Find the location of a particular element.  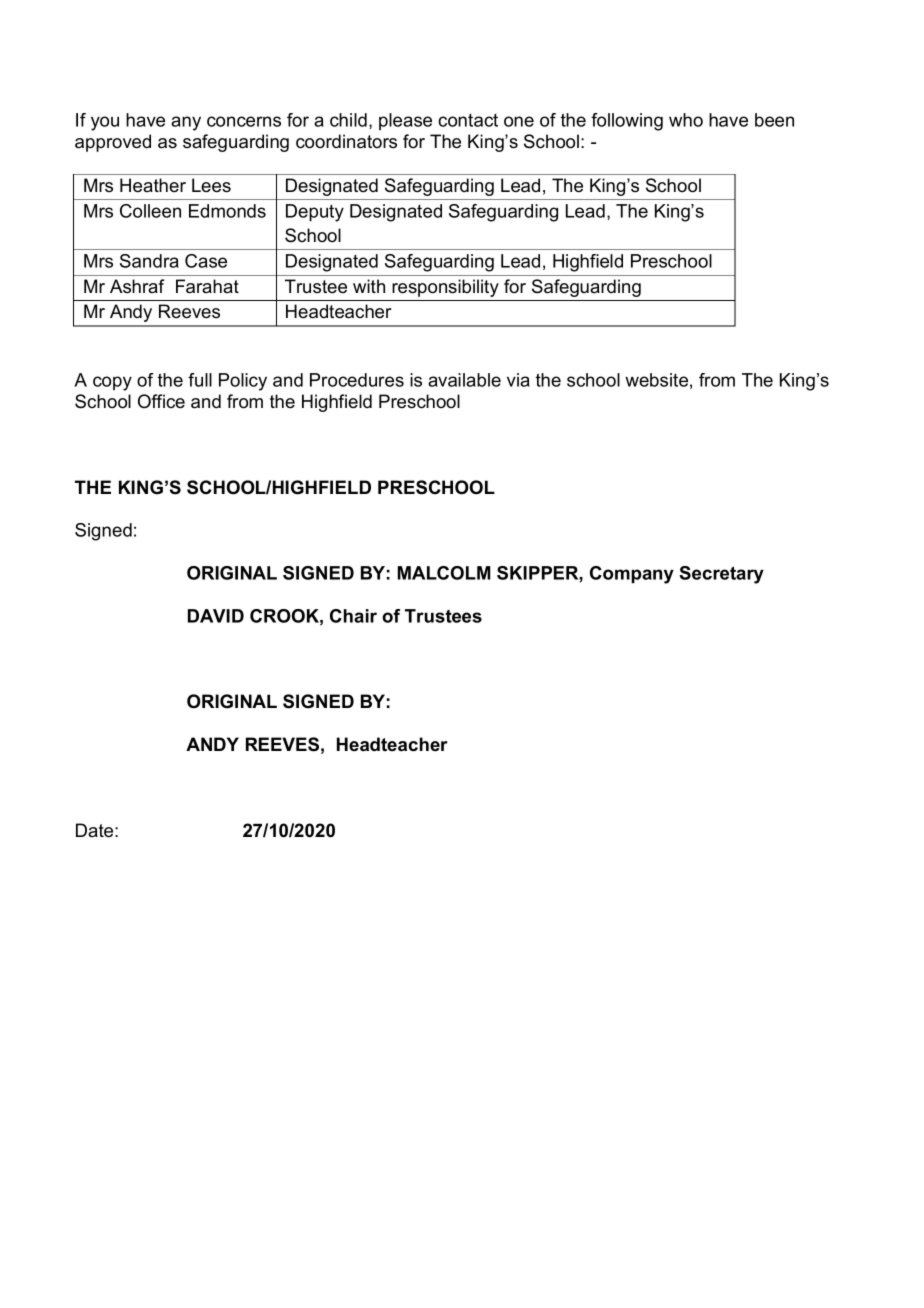

who is located at coordinates (686, 120).
